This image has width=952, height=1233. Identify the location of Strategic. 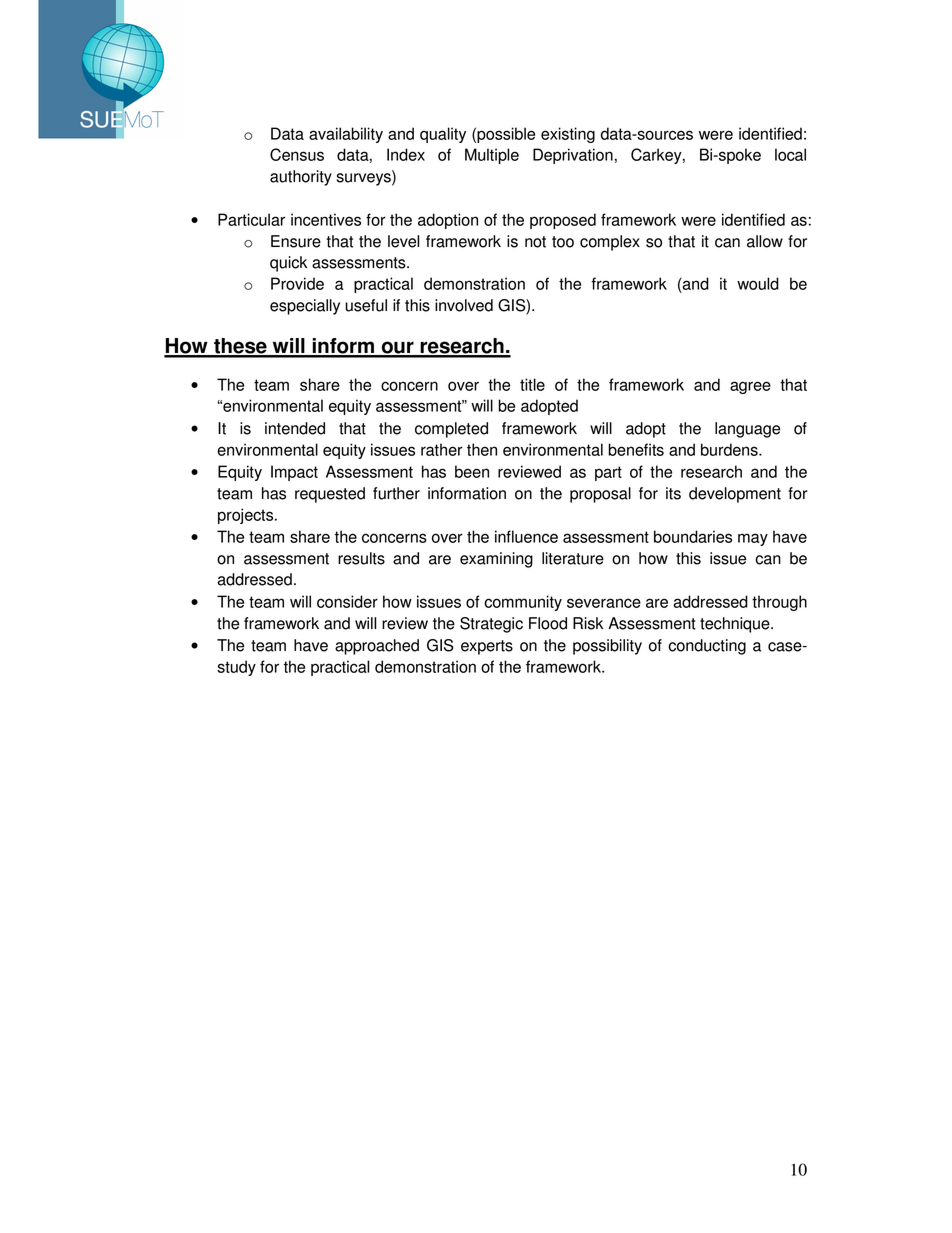
(491, 625).
